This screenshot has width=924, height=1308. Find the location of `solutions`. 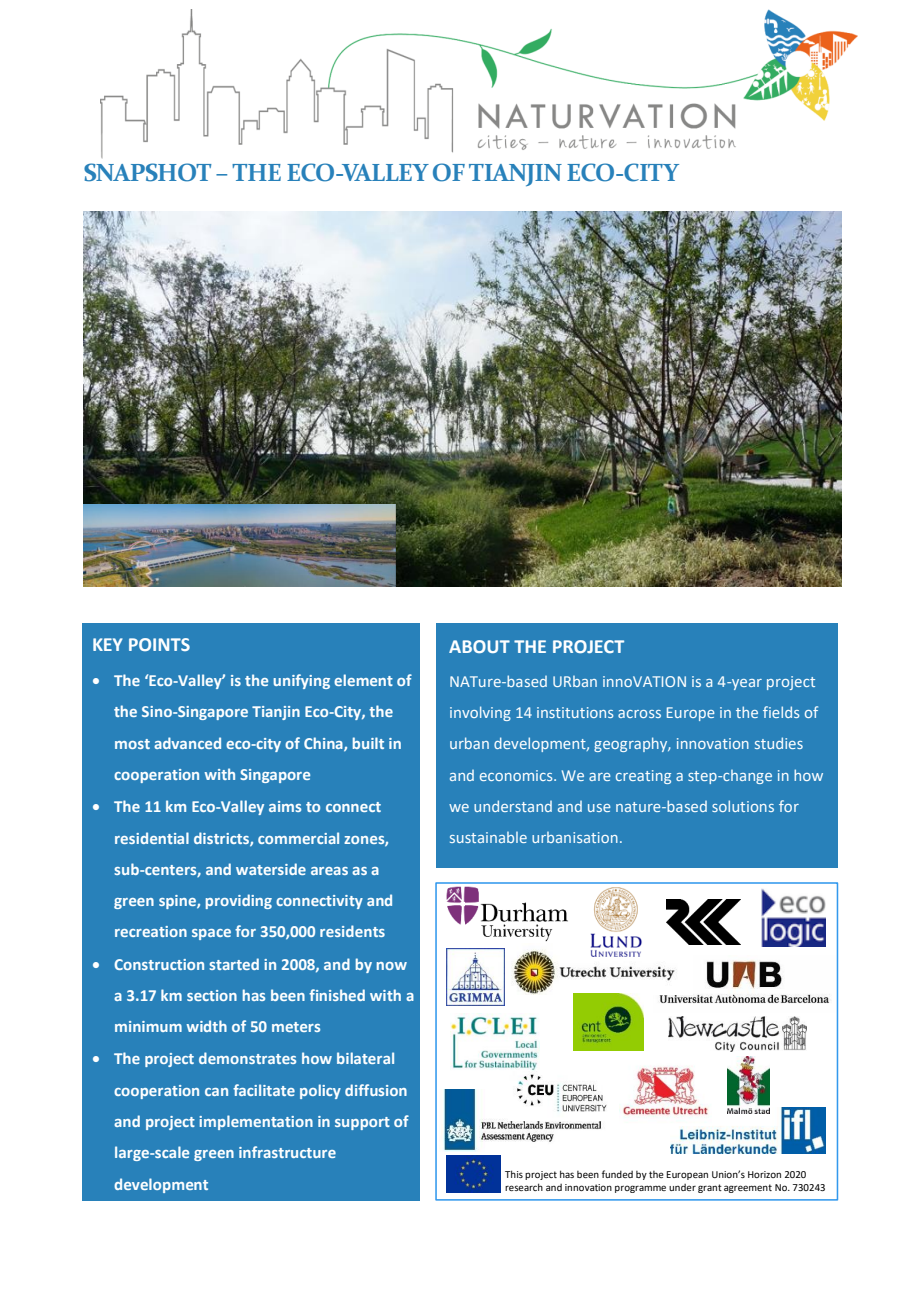

solutions is located at coordinates (743, 806).
